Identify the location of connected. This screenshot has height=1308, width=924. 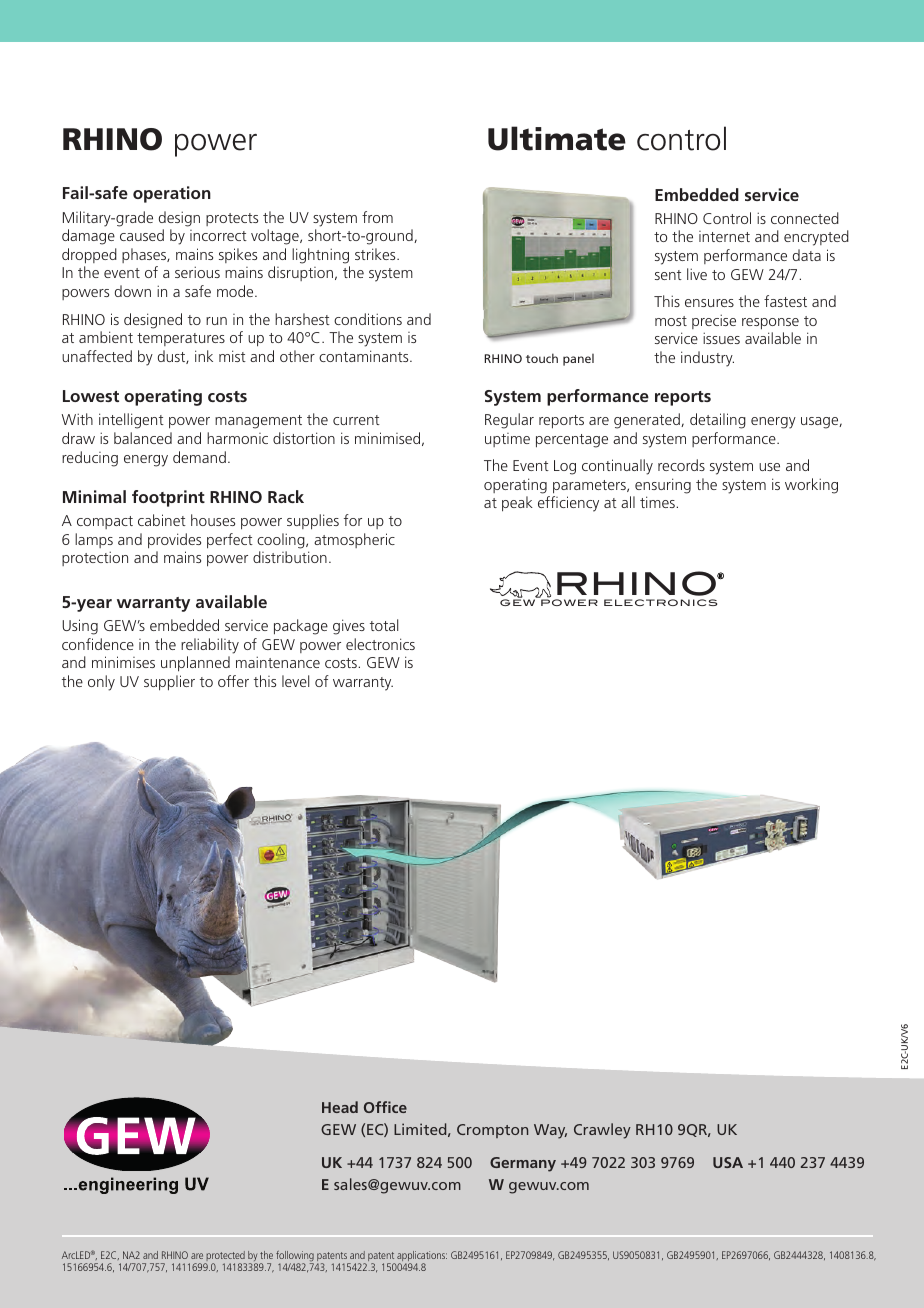
(805, 218).
